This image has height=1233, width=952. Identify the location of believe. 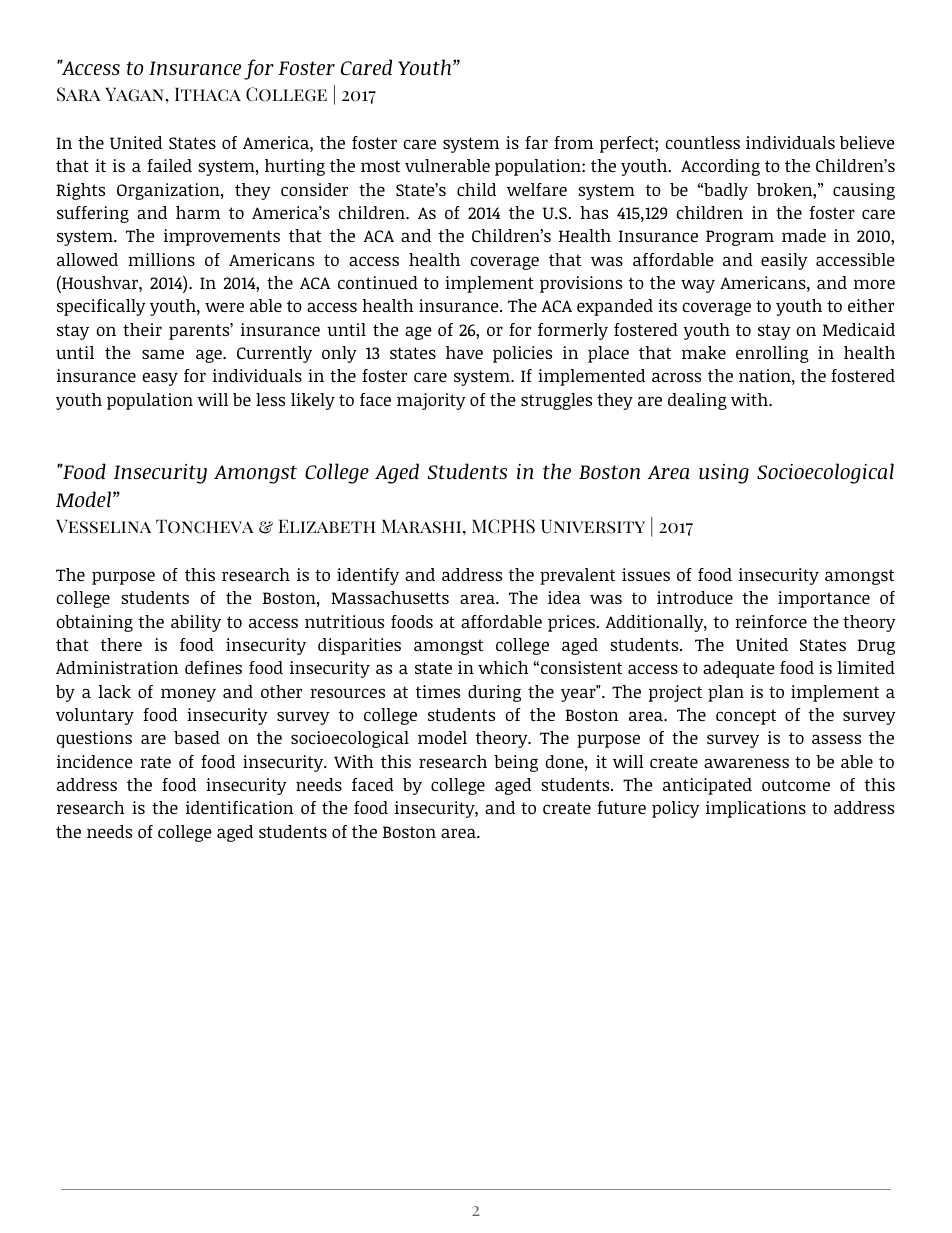
(867, 142).
